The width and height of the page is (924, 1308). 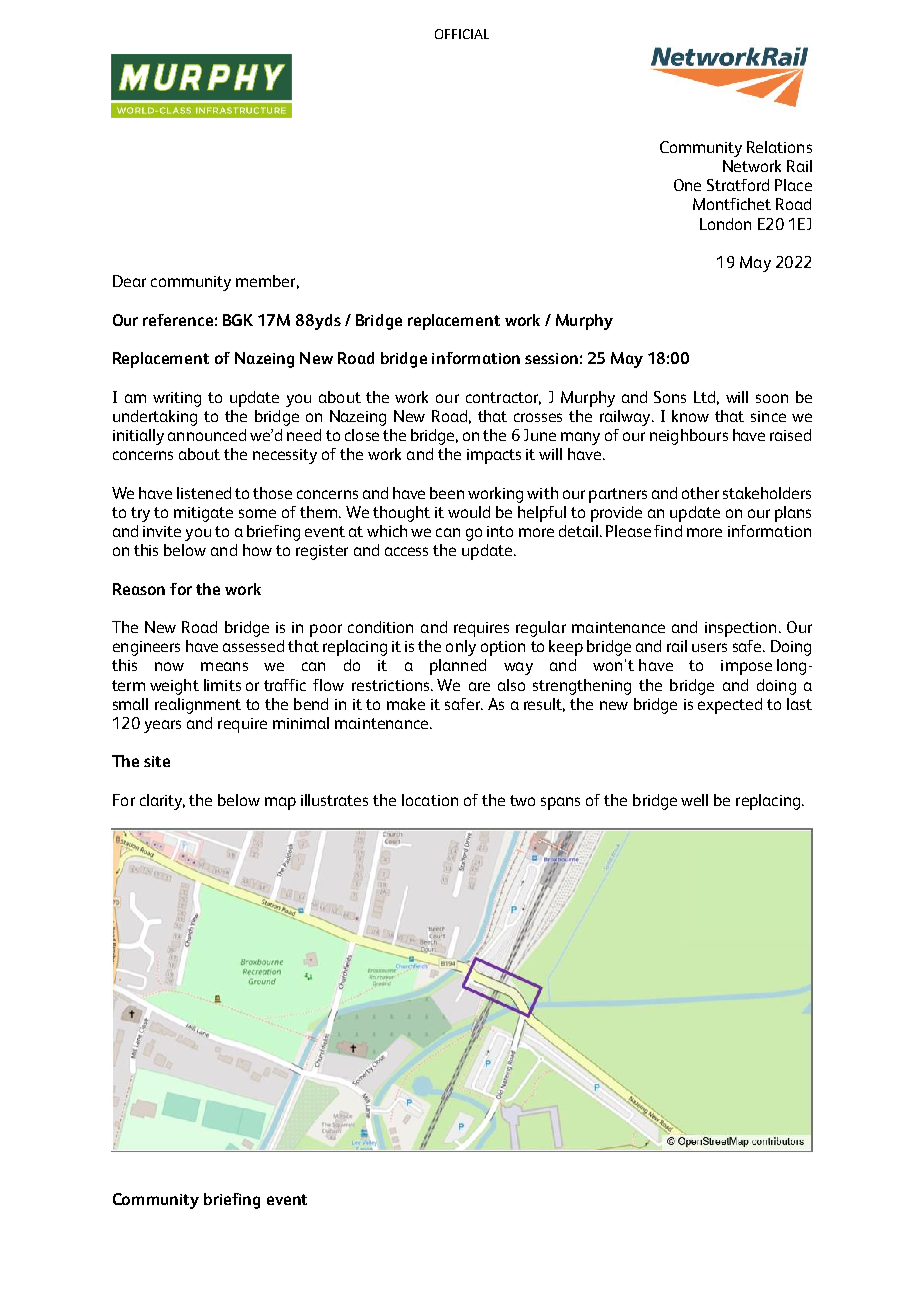 I want to click on mitigate, so click(x=203, y=514).
